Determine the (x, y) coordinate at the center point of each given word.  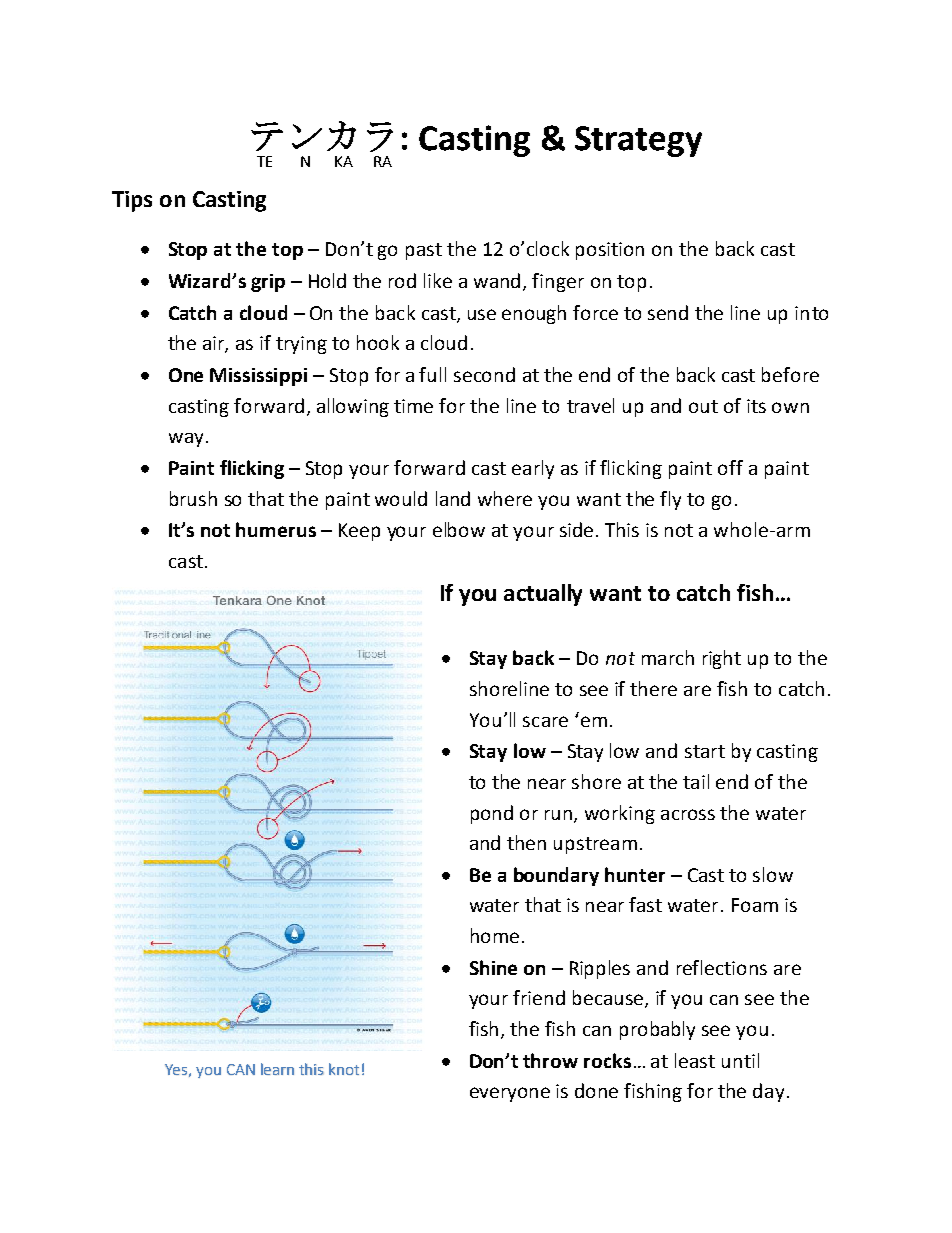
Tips (132, 201)
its (756, 406)
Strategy (638, 141)
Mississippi (258, 377)
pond (492, 814)
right (722, 659)
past (424, 251)
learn (277, 1069)
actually (543, 595)
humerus (276, 529)
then (526, 842)
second (484, 374)
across (688, 814)
